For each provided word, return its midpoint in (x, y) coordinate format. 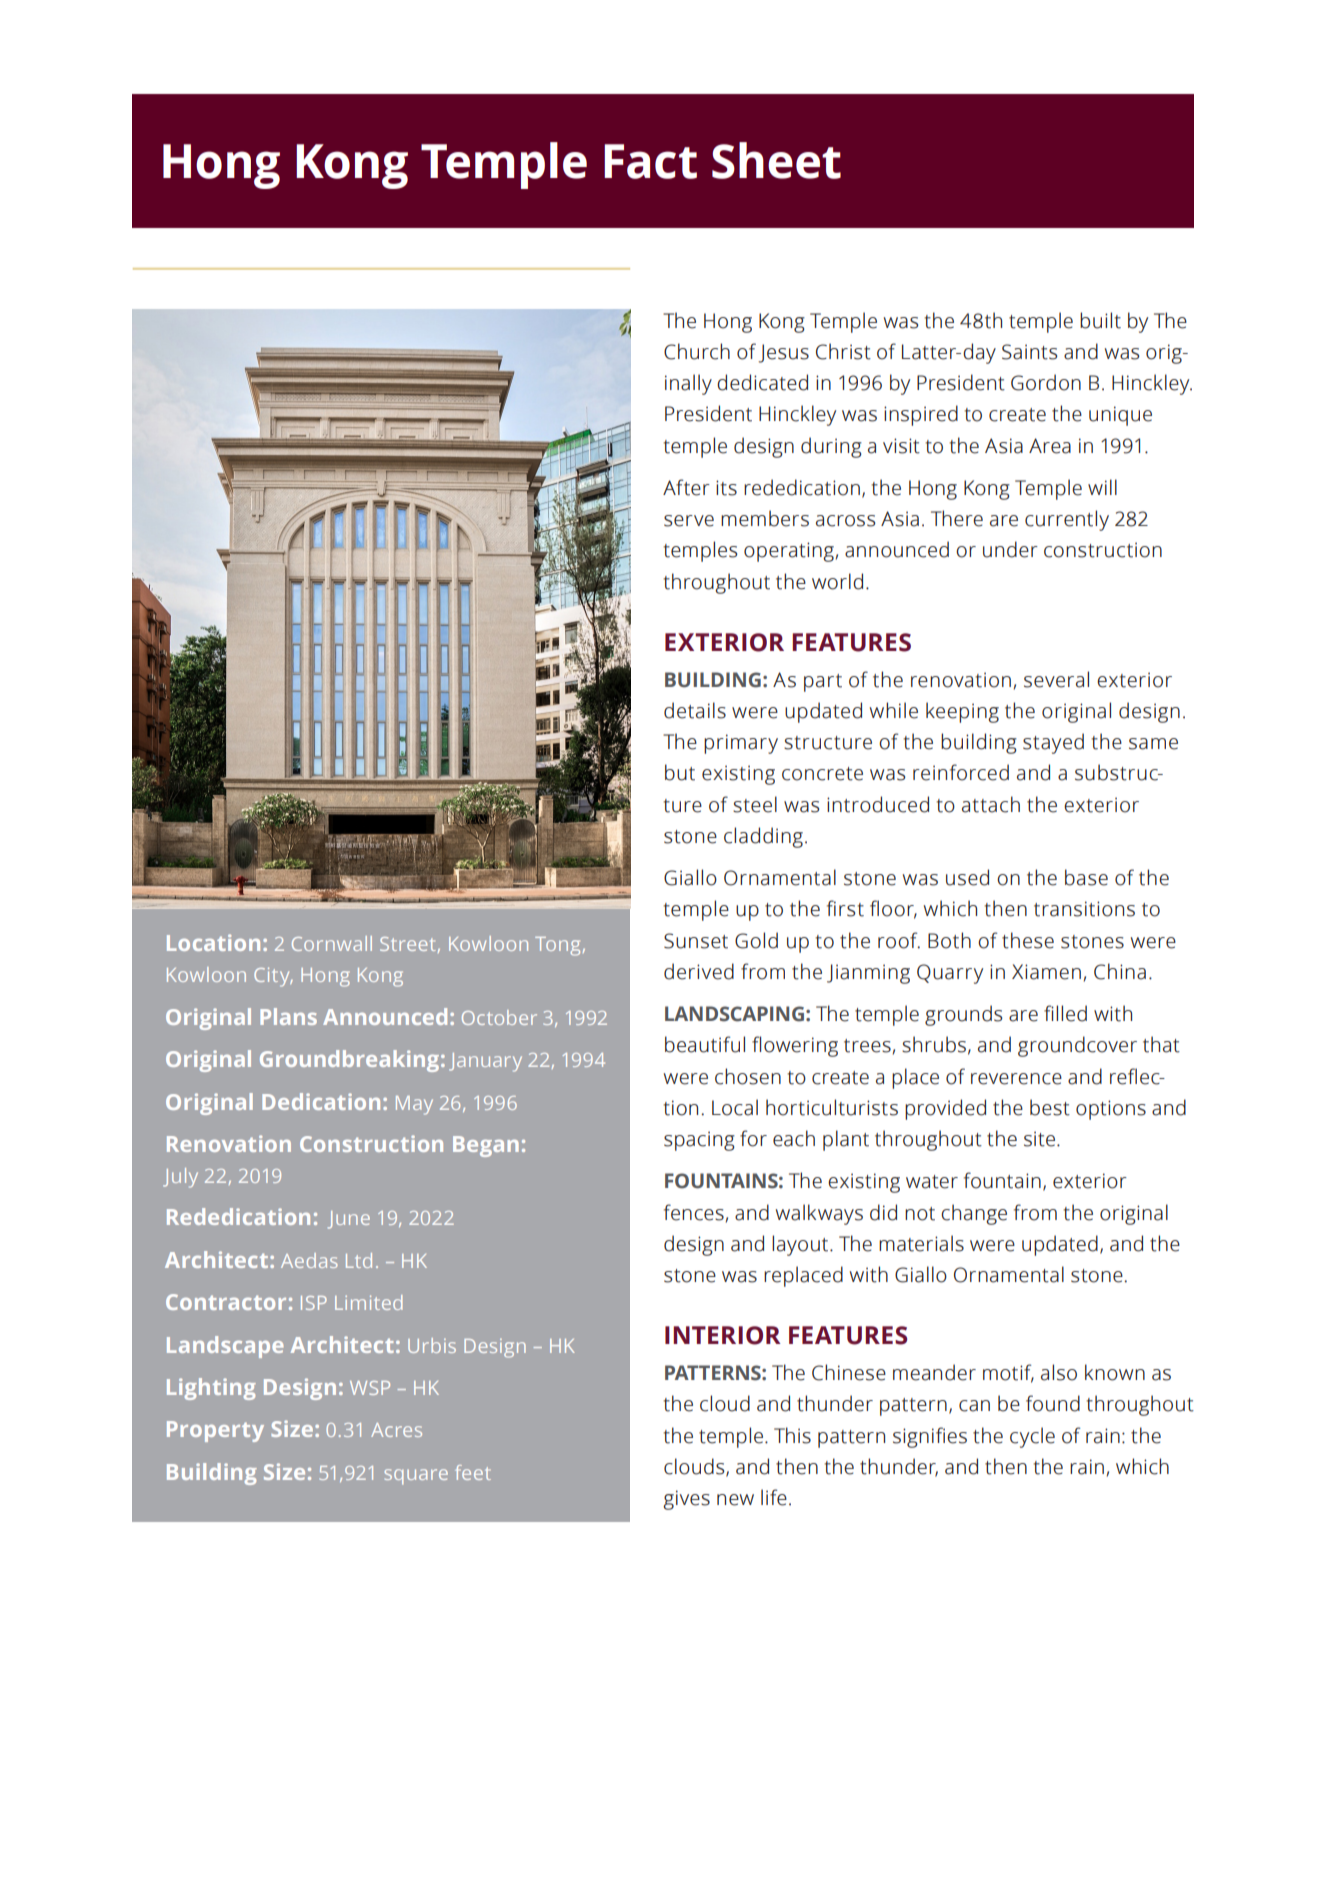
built (1100, 320)
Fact (650, 161)
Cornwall (332, 943)
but (680, 772)
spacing (699, 1141)
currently (1067, 520)
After (686, 487)
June (349, 1220)
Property (215, 1431)
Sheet (776, 160)
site (1041, 1139)
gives (686, 1500)
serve (689, 521)
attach (991, 804)
